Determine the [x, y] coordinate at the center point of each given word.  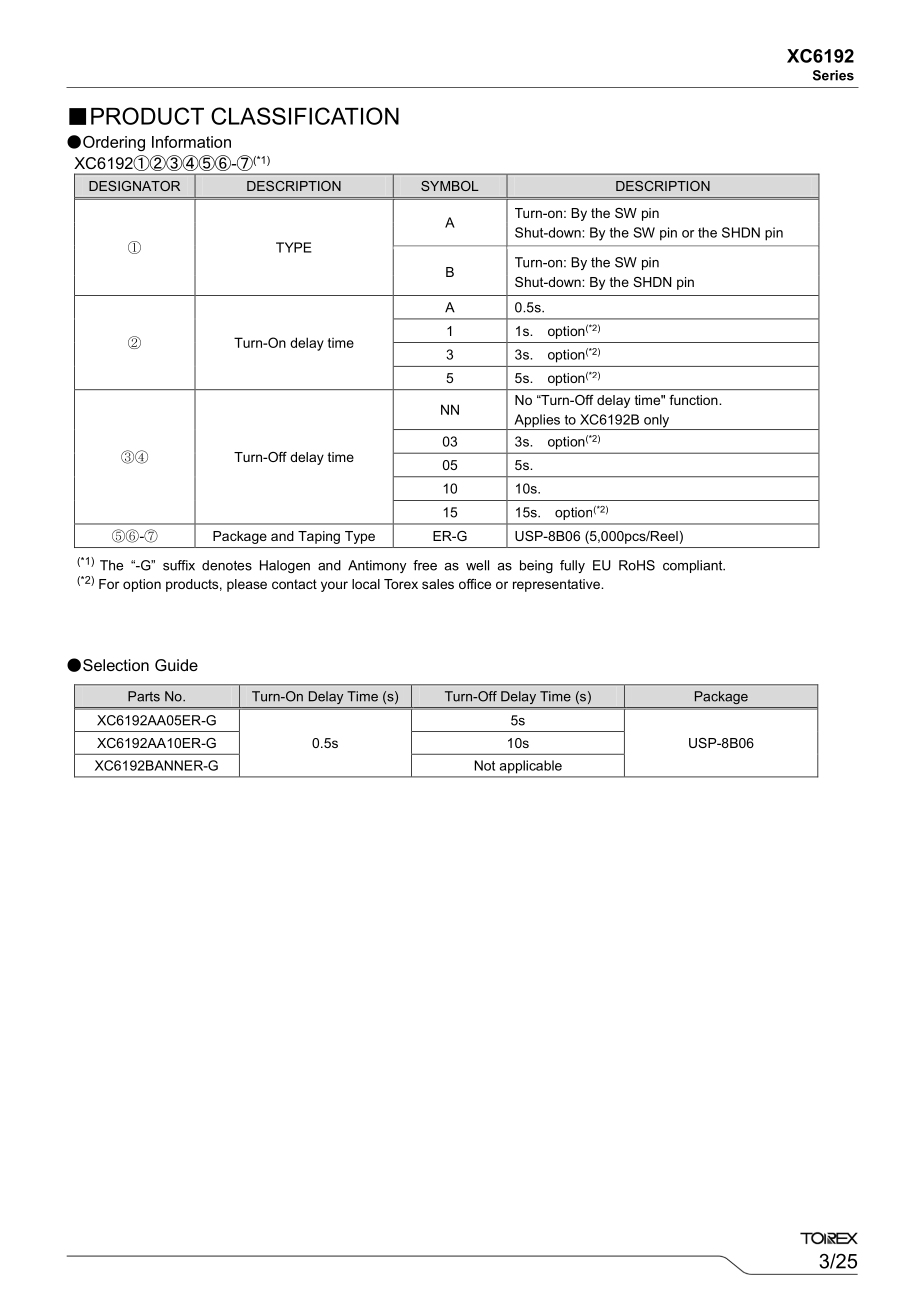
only [657, 422]
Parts [144, 696]
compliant [694, 566]
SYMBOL [450, 186]
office [475, 584]
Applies [537, 422]
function [694, 400]
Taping [319, 537]
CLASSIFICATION [305, 116]
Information [191, 142]
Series [833, 75]
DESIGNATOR [134, 186]
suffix [179, 565]
